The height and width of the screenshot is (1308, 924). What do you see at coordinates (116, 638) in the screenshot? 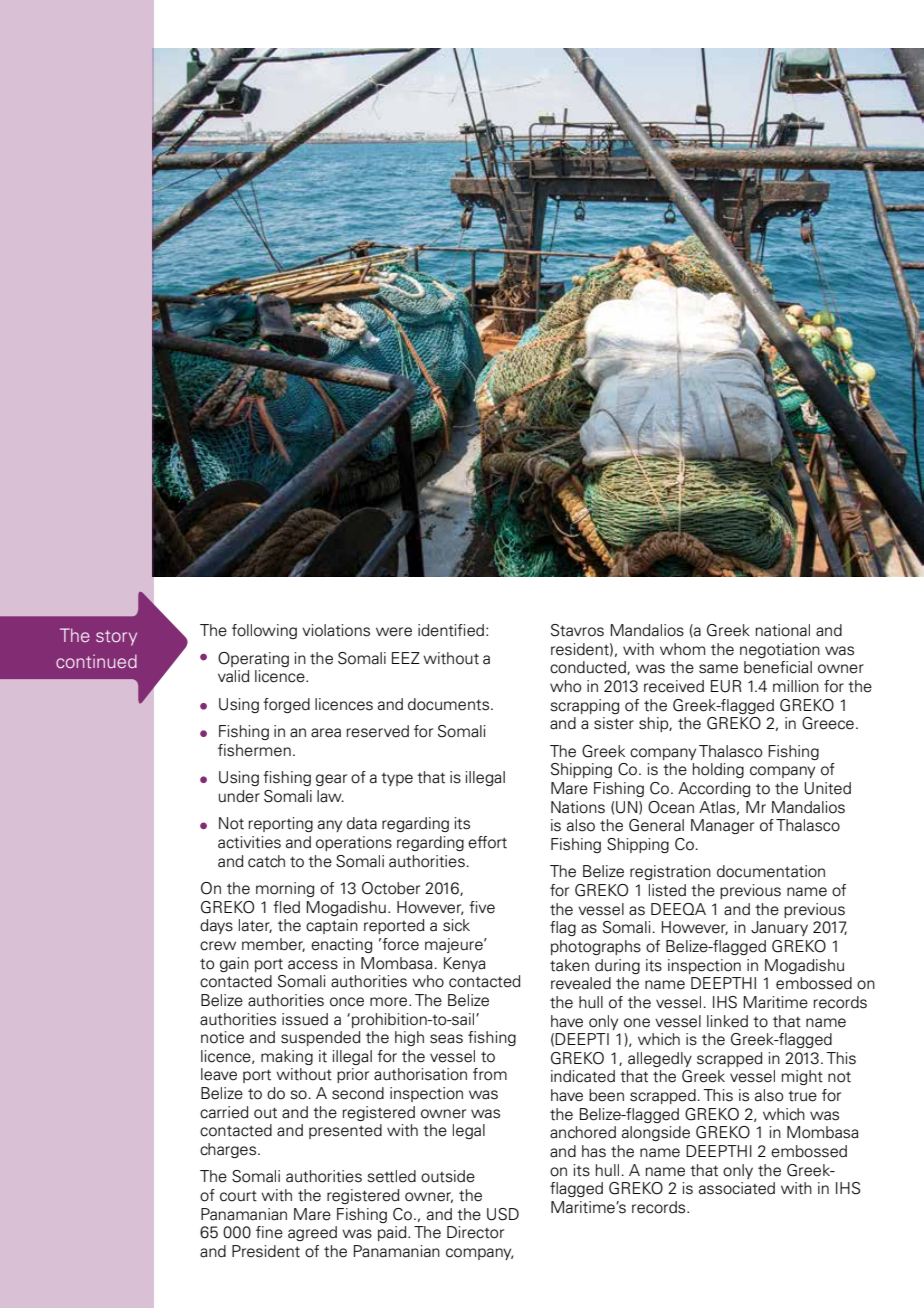
I see `story` at bounding box center [116, 638].
